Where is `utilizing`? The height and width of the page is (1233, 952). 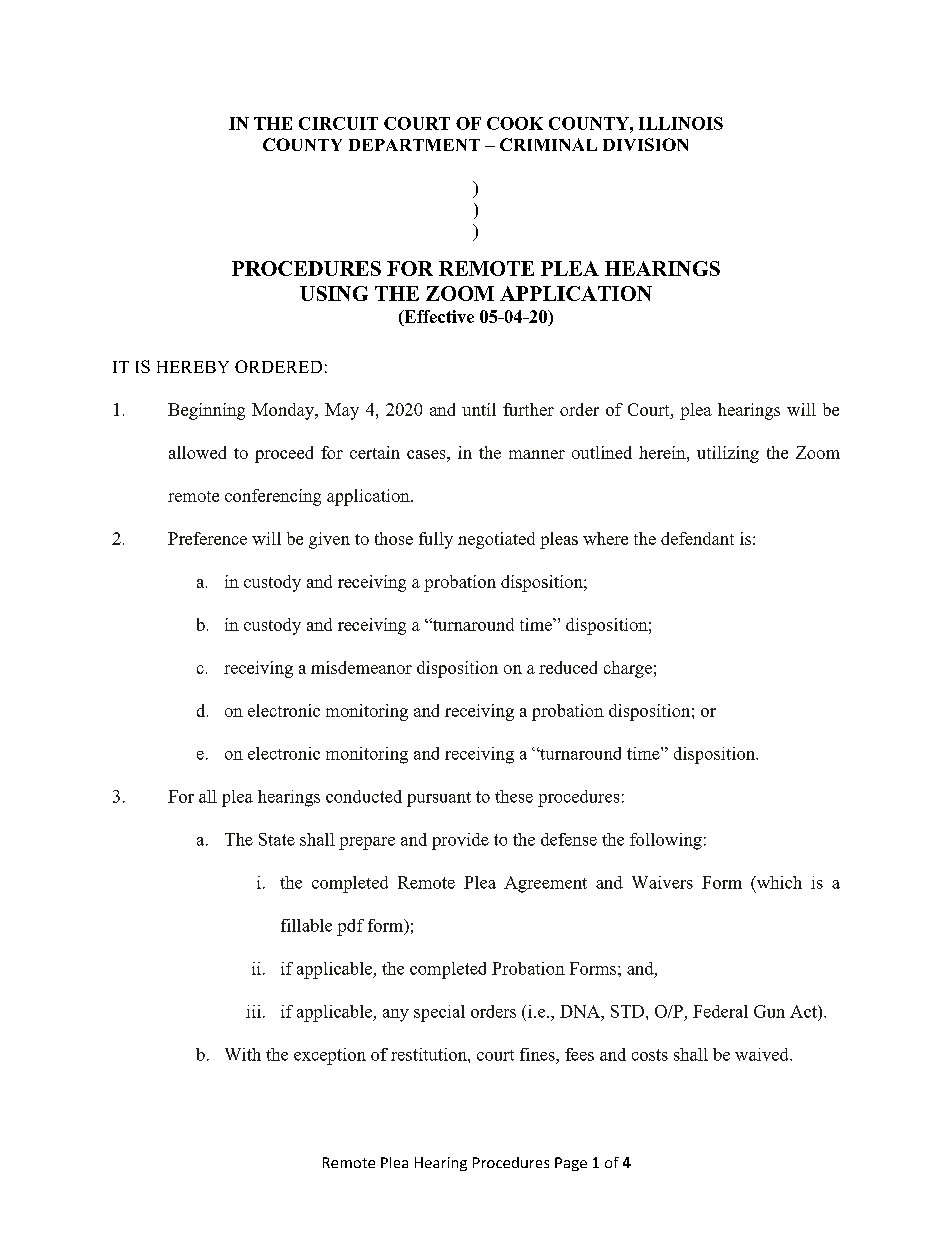 utilizing is located at coordinates (728, 454).
